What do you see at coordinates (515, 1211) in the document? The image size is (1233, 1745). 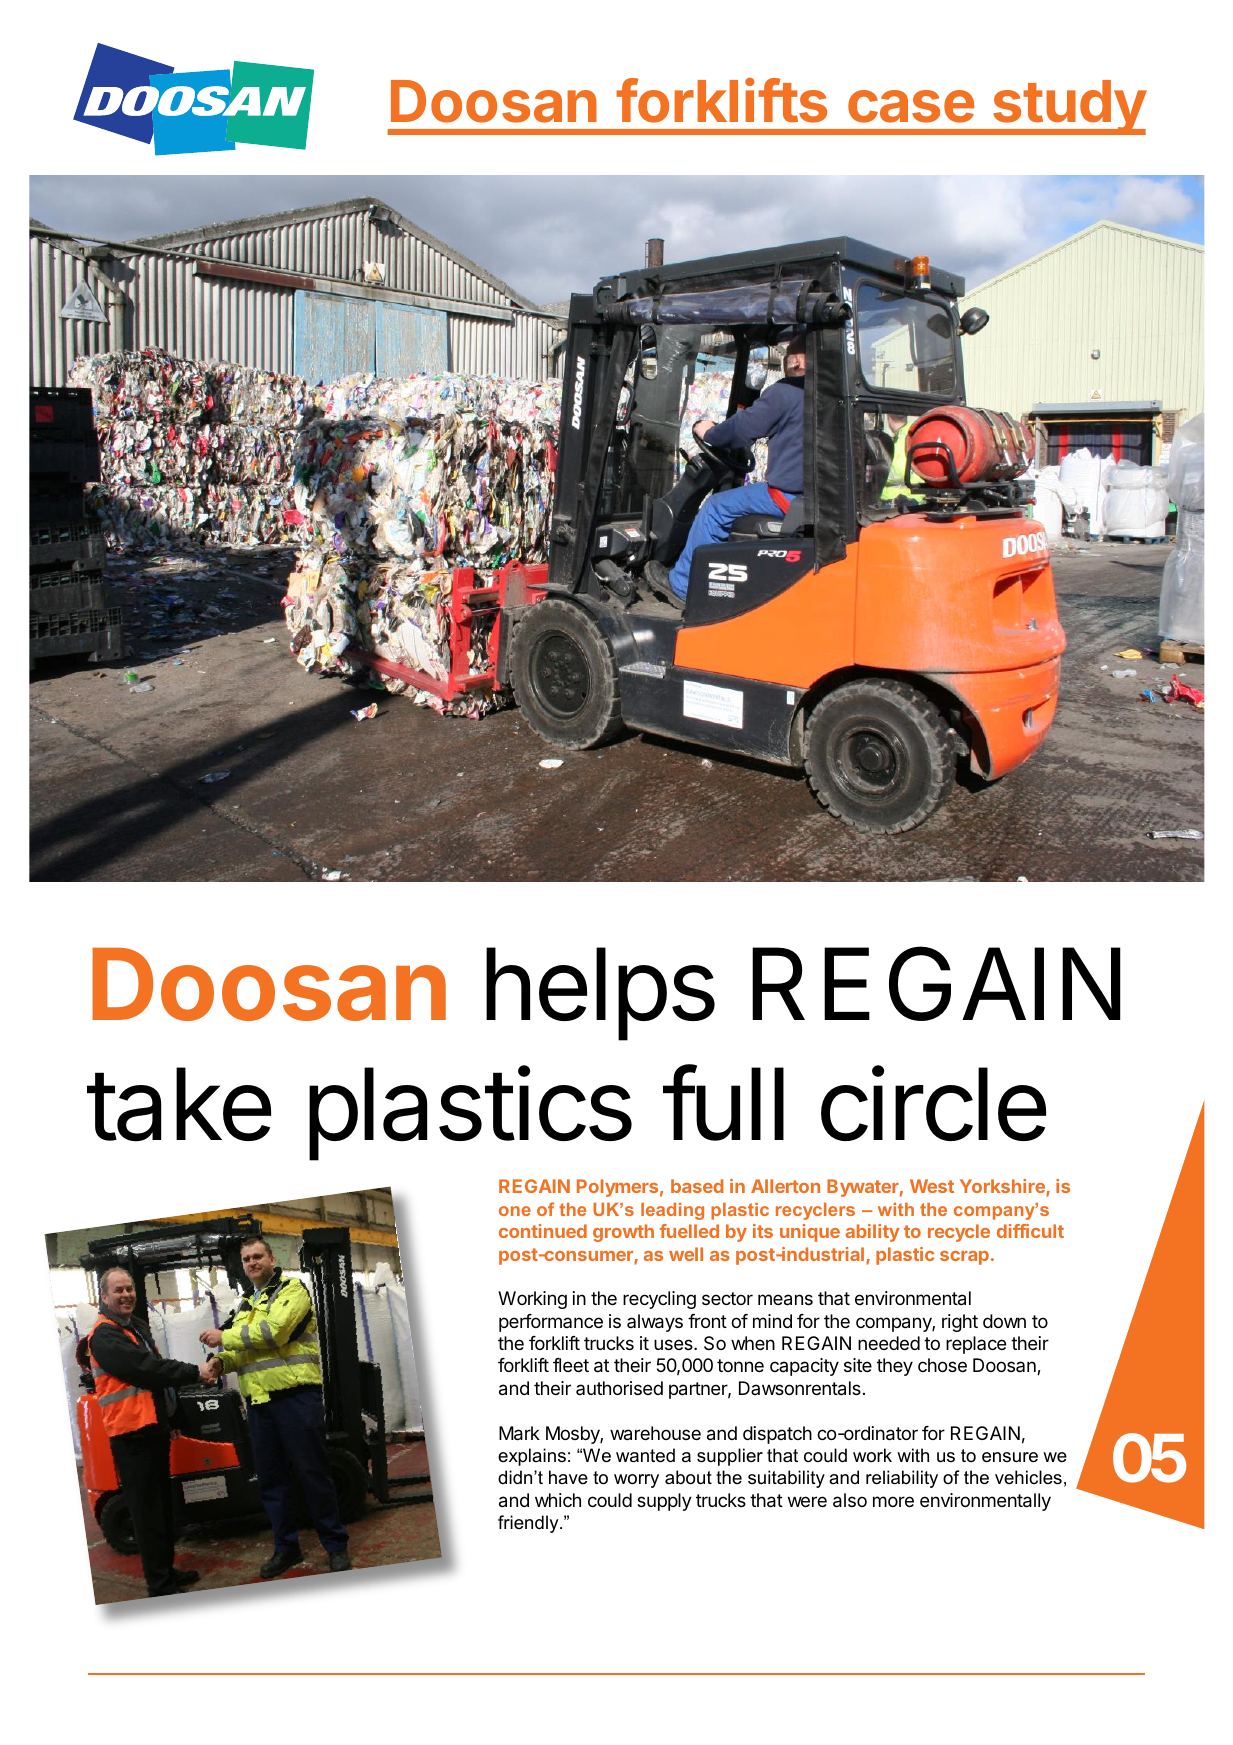 I see `one` at bounding box center [515, 1211].
